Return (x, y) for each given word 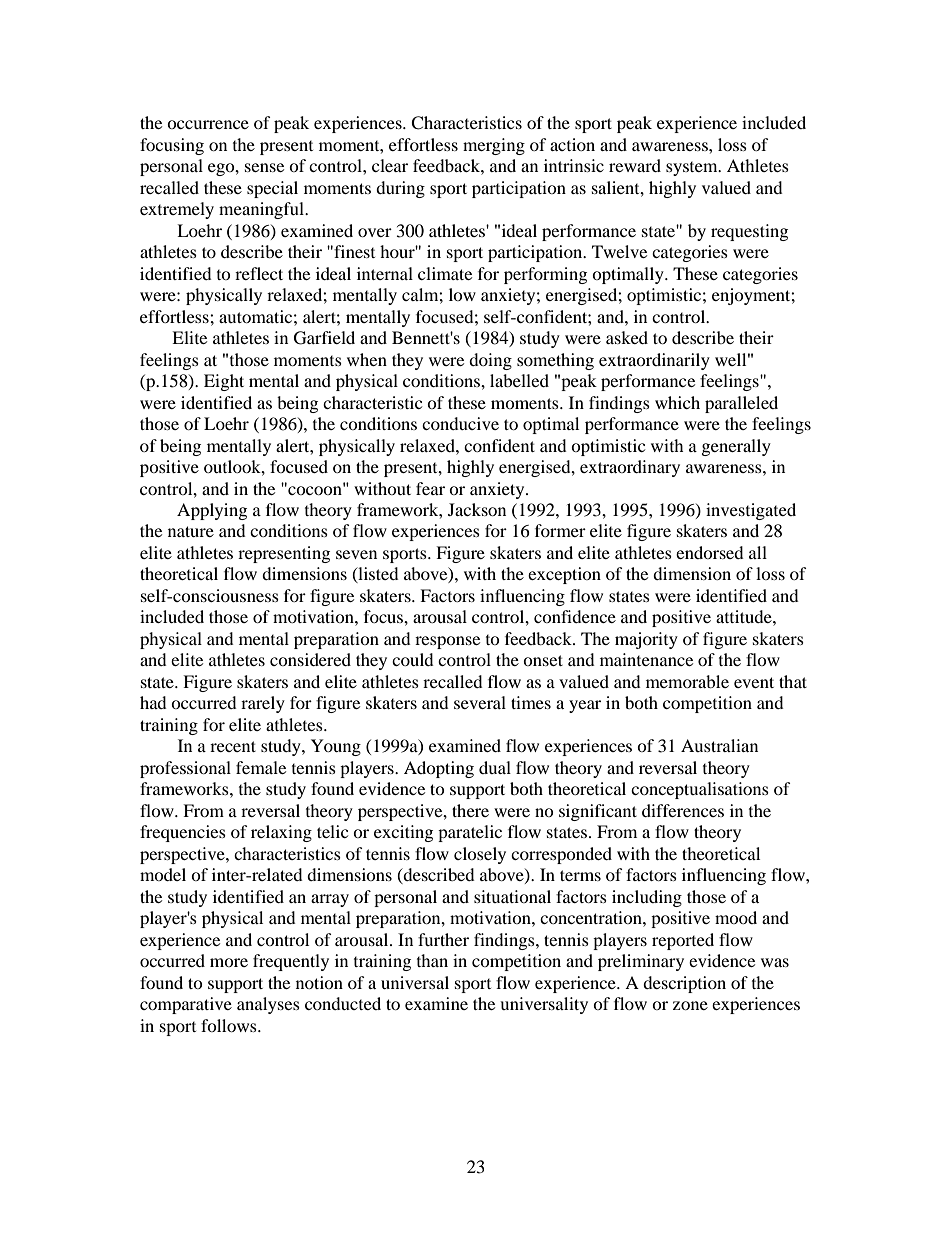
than (432, 960)
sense (264, 167)
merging (494, 146)
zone (690, 1005)
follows (230, 1025)
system (693, 169)
